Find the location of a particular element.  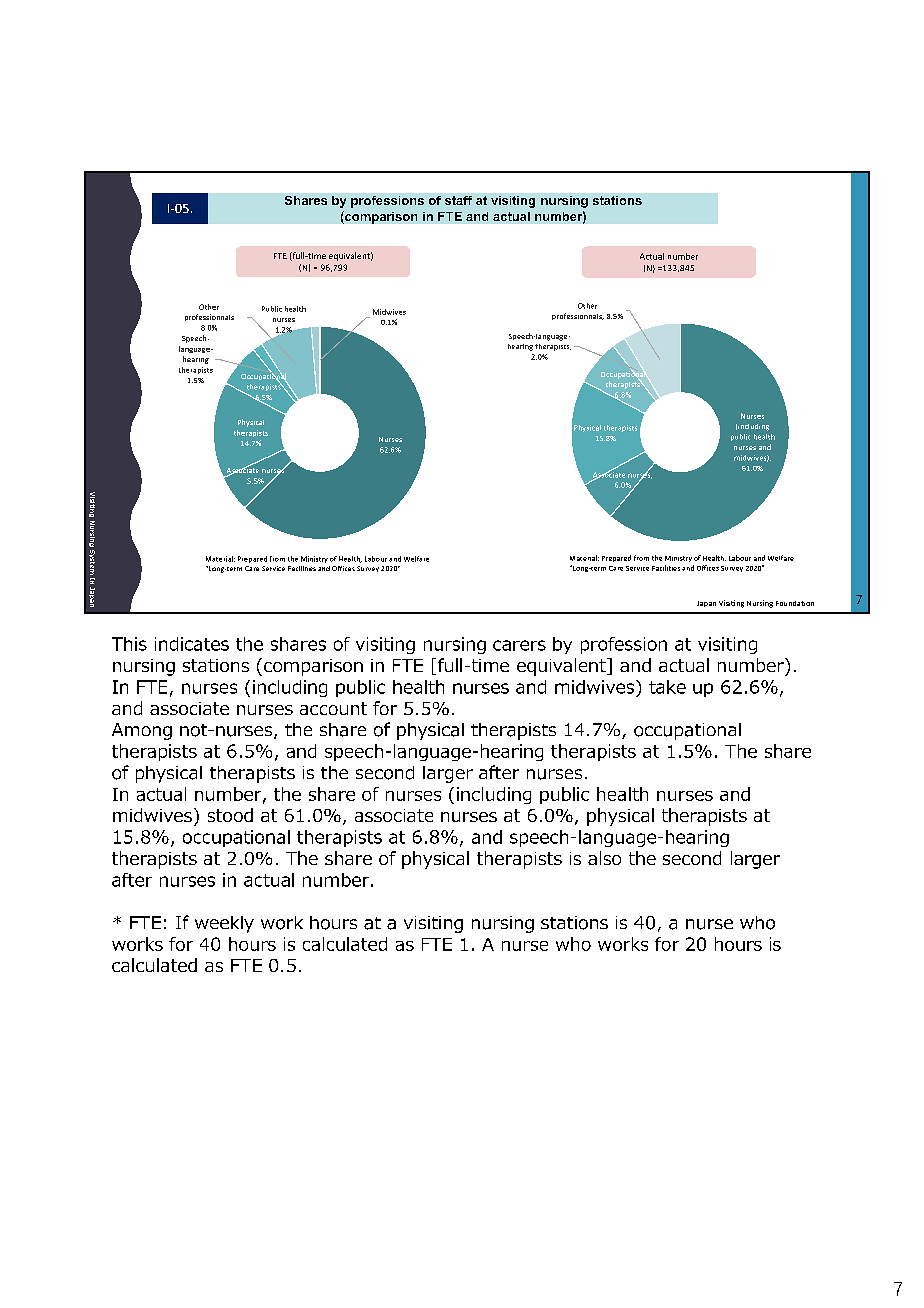

take is located at coordinates (667, 687).
